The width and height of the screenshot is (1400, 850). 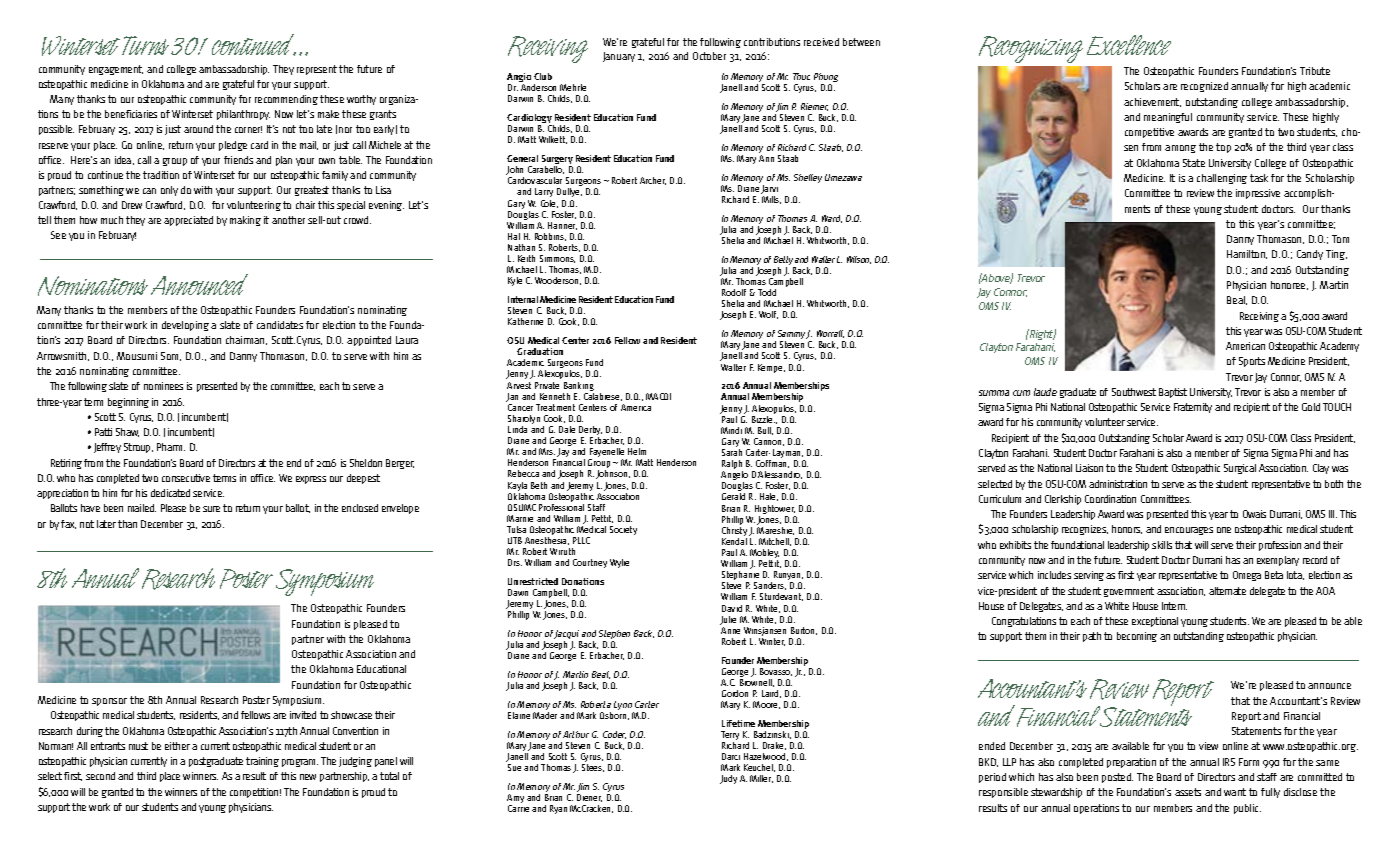 I want to click on October, so click(x=709, y=56).
